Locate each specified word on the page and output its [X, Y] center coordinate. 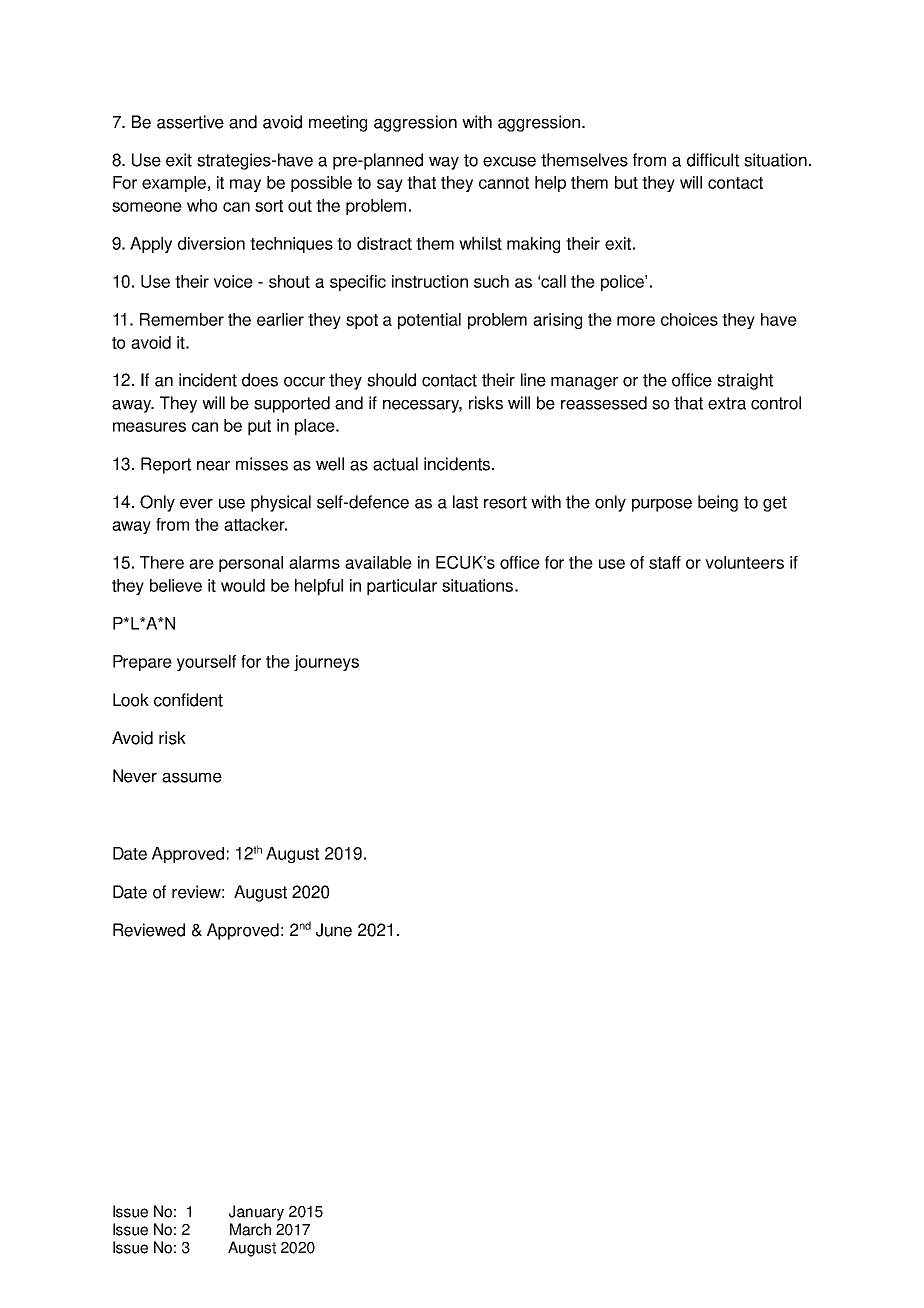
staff [665, 562]
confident [188, 700]
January [256, 1213]
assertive [190, 122]
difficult [713, 160]
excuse [509, 162]
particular [402, 587]
